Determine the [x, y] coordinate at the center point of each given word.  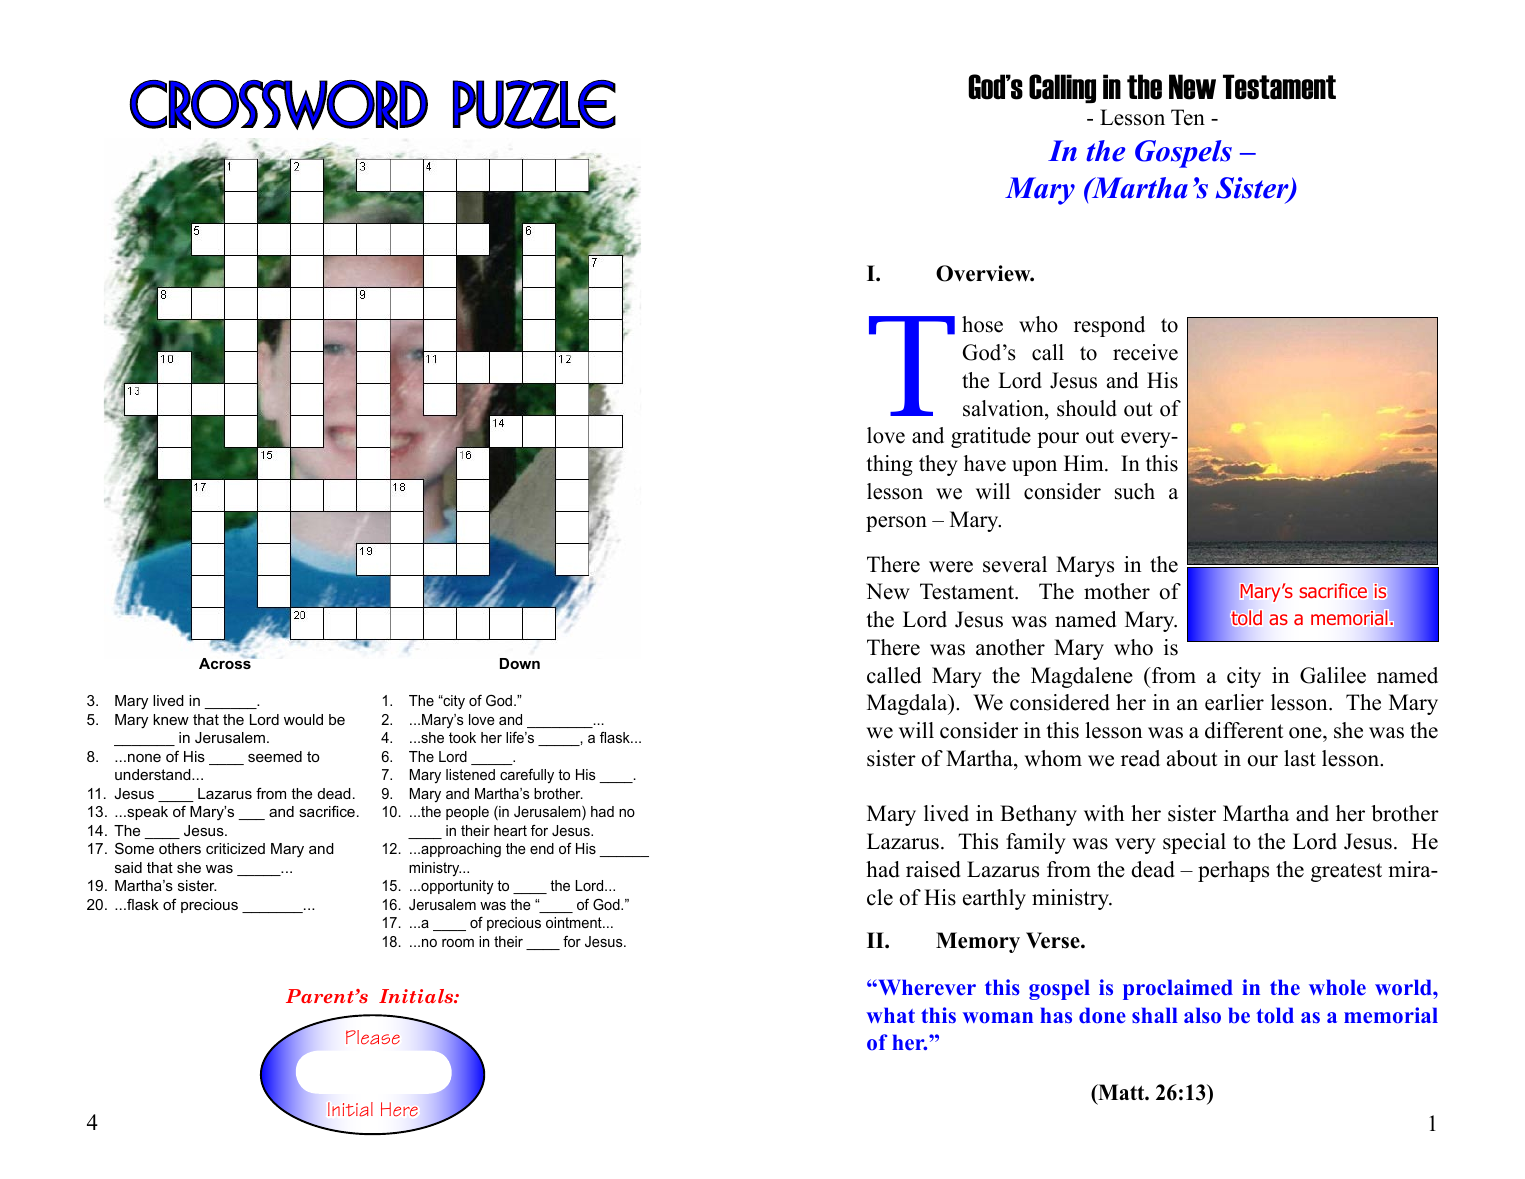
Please [373, 1037]
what [890, 1015]
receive [1145, 352]
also [1202, 1015]
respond [1109, 326]
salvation [1004, 408]
